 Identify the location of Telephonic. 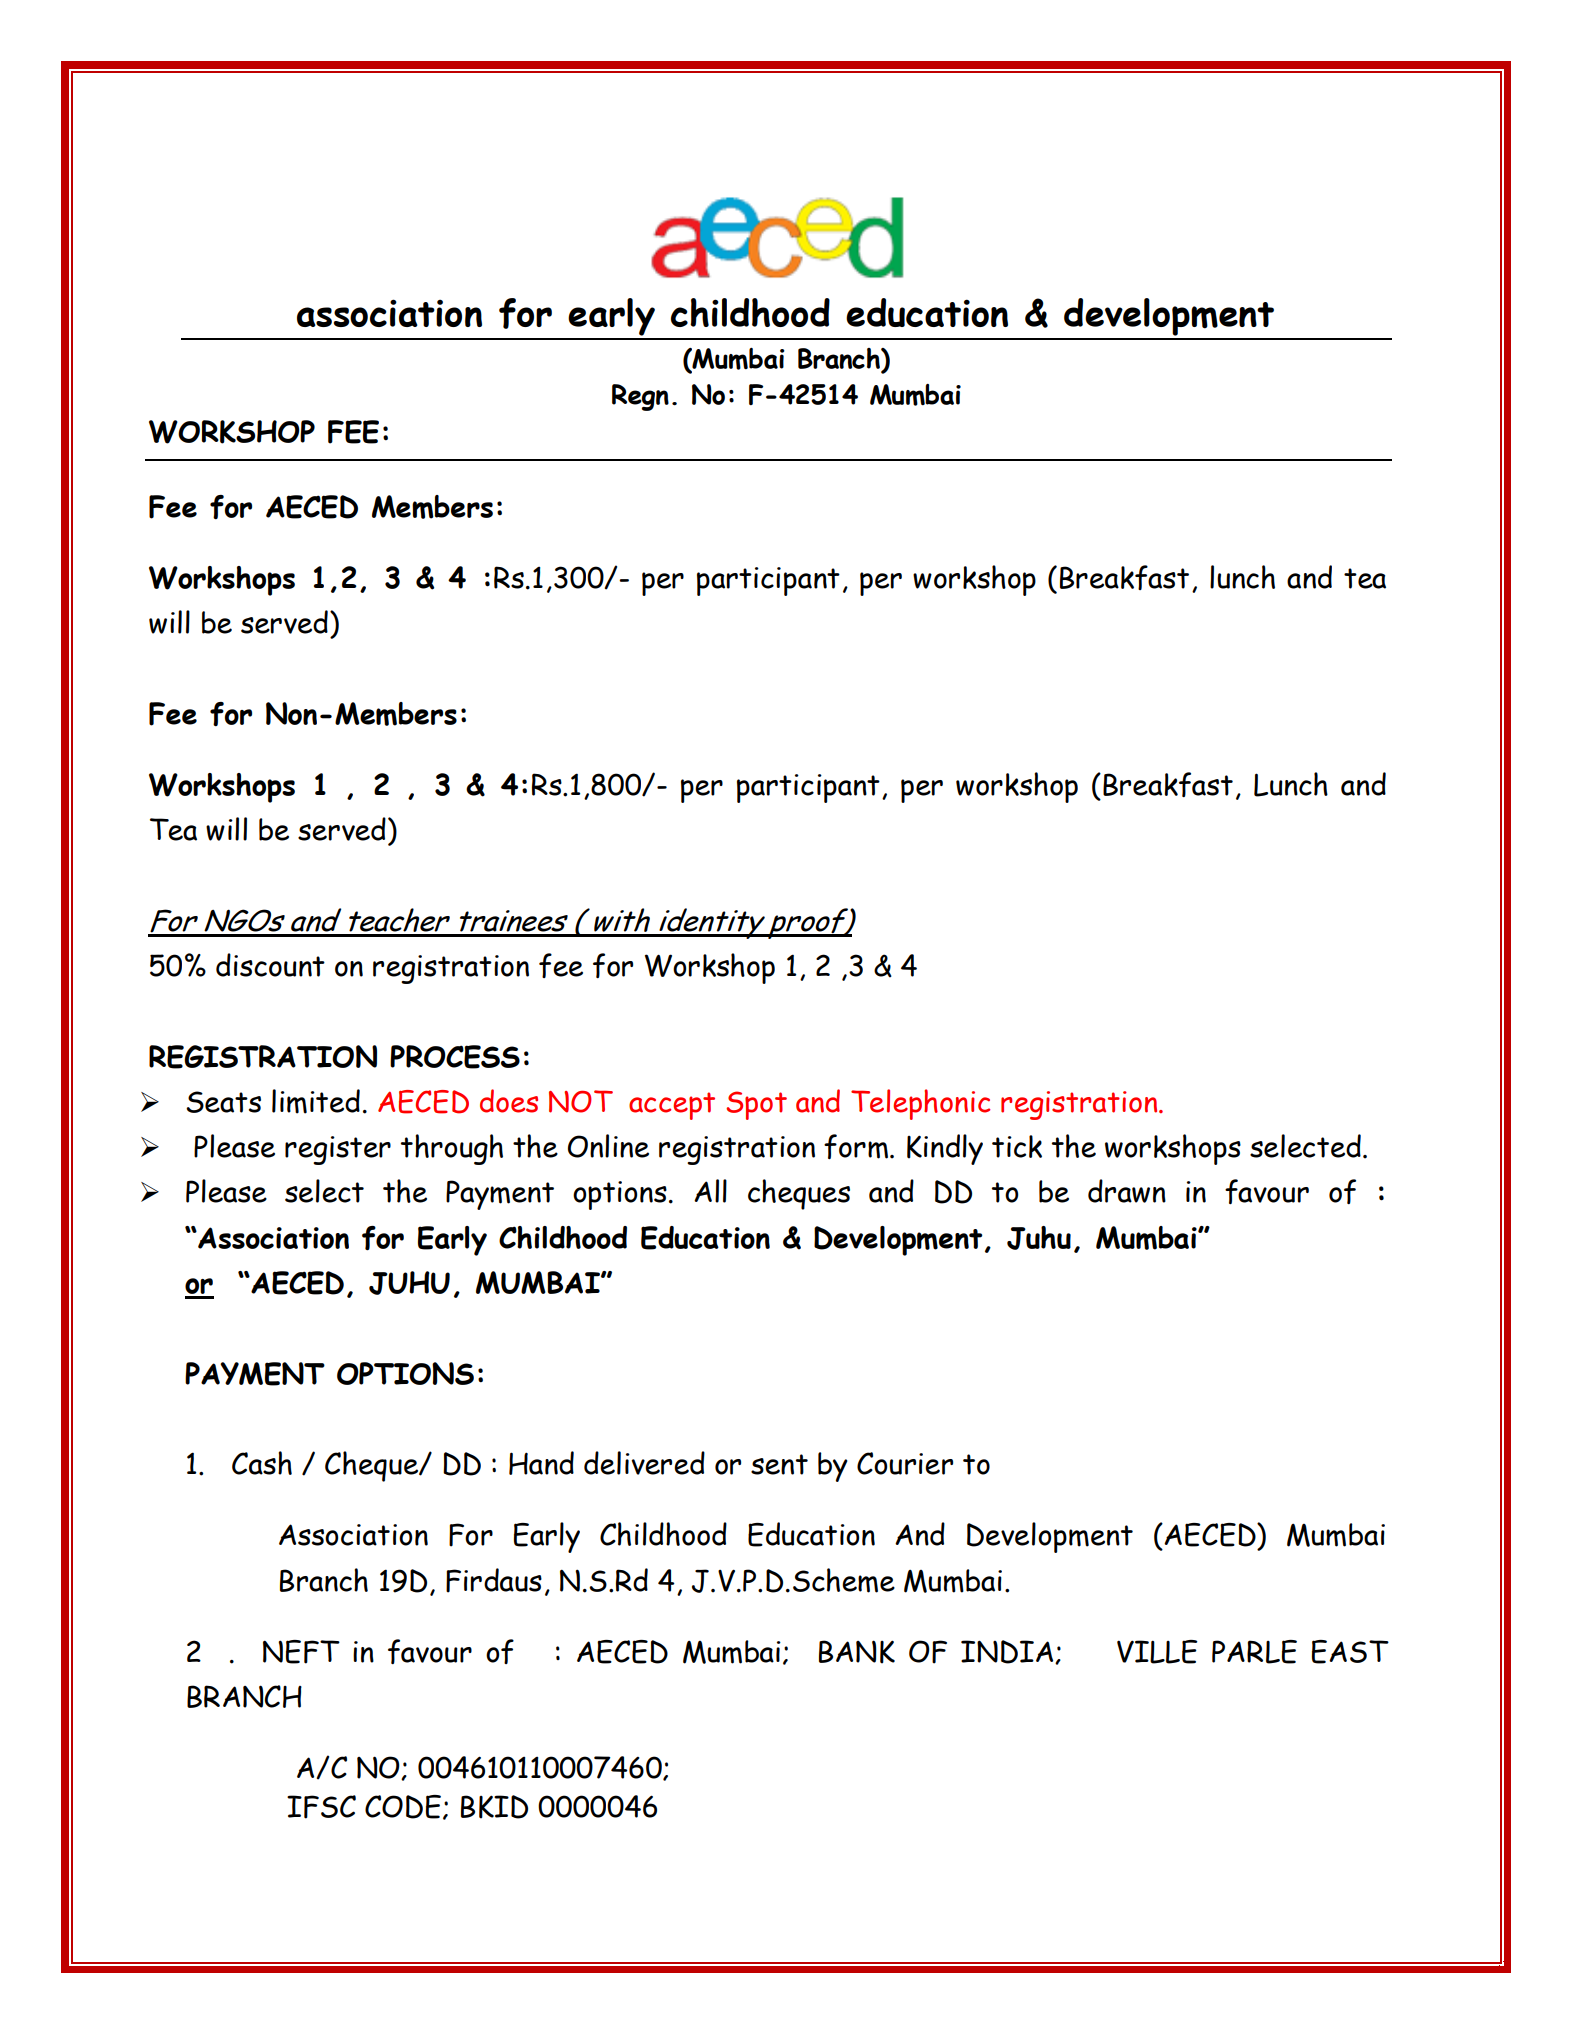
(920, 1104).
